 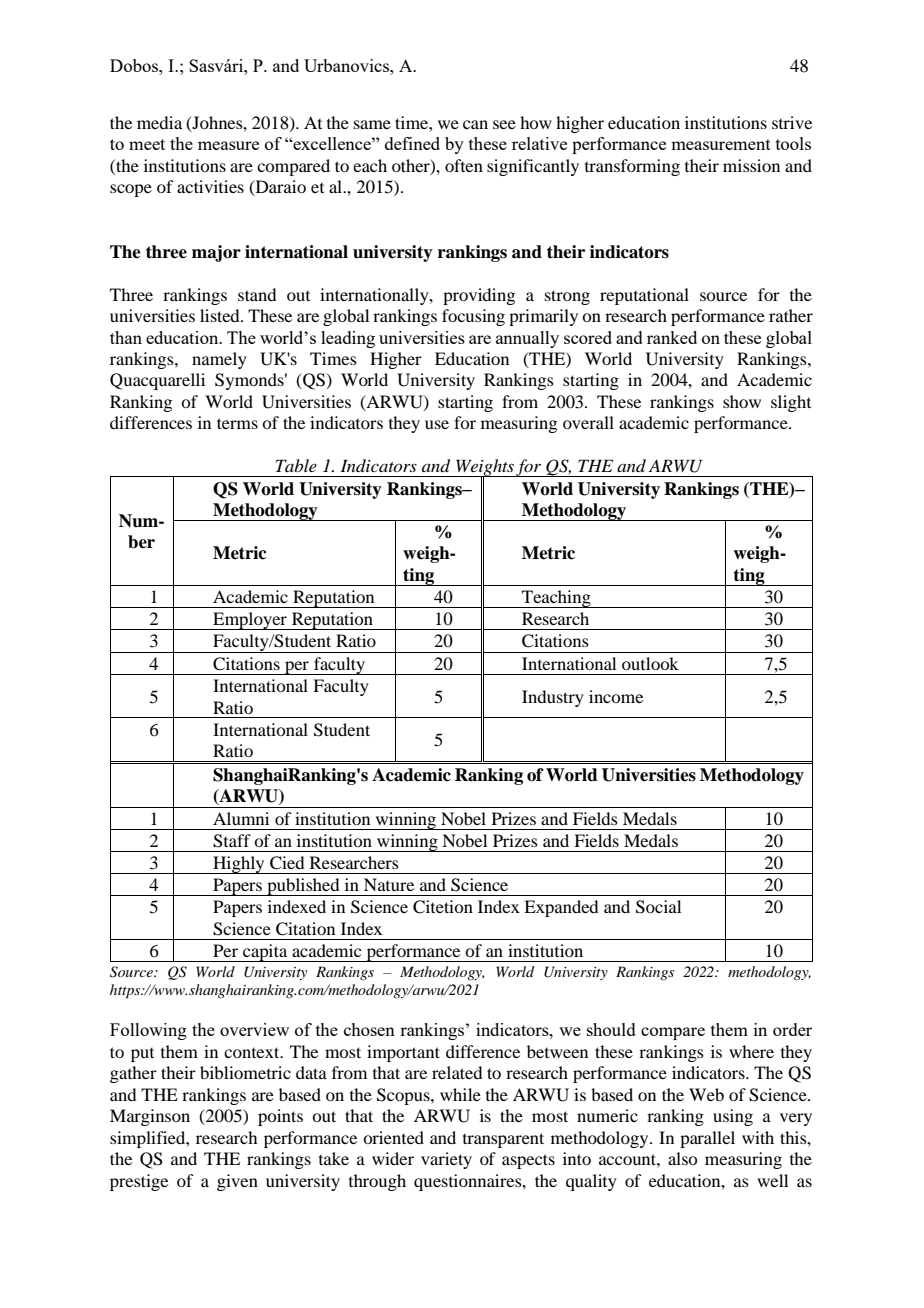 I want to click on Highly, so click(x=239, y=865).
